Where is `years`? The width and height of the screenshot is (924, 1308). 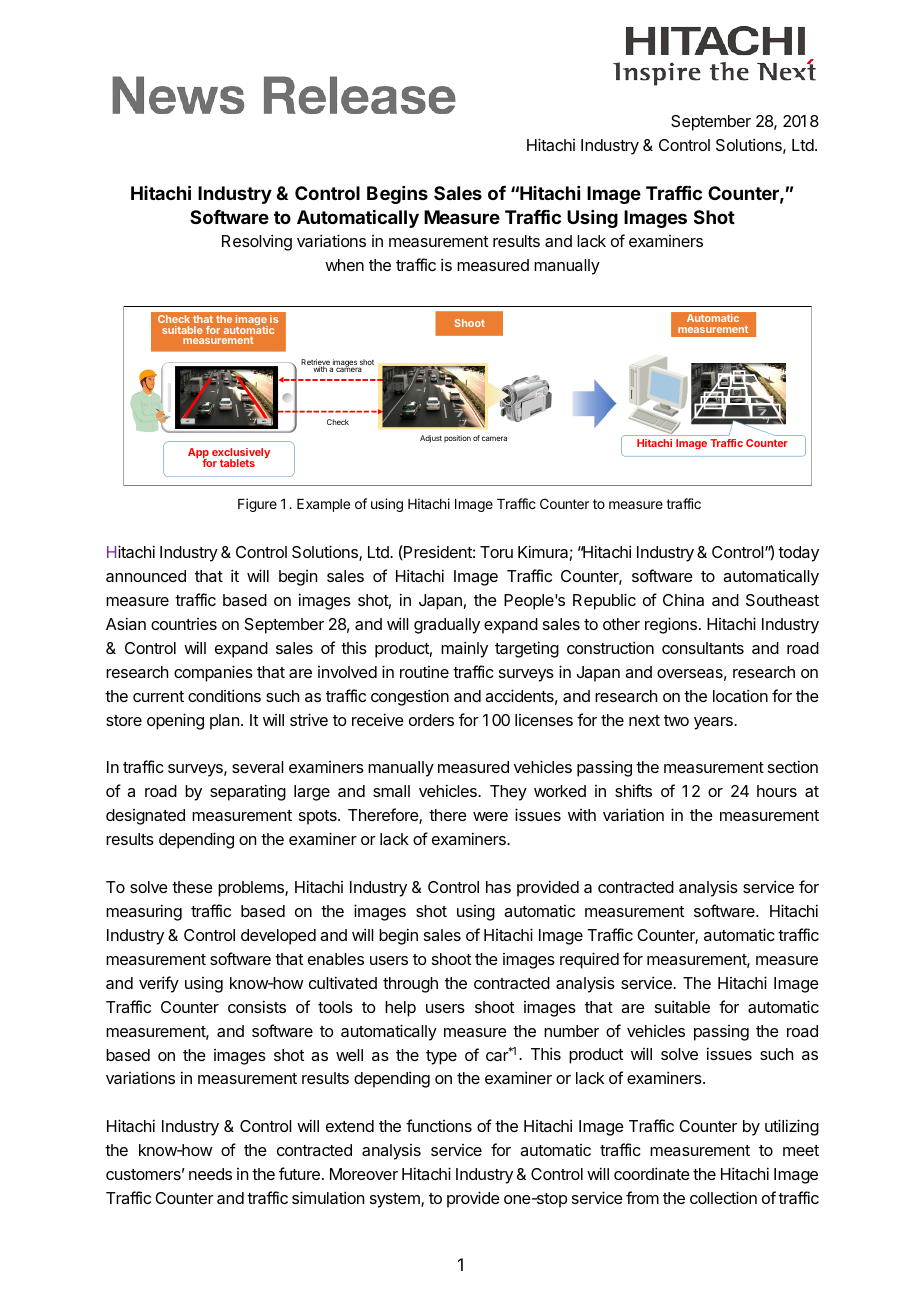
years is located at coordinates (714, 723).
